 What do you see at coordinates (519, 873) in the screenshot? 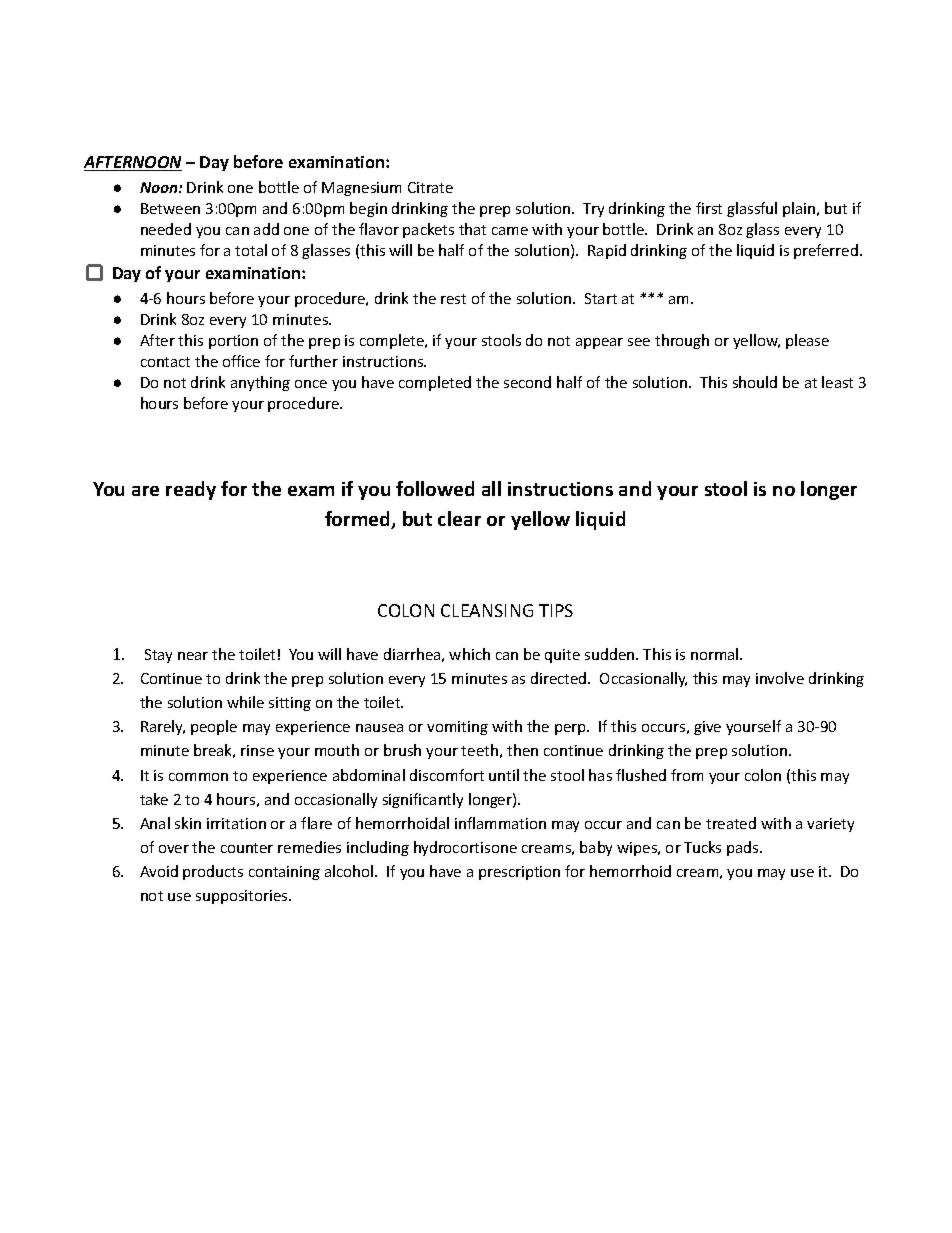
I see `prescription` at bounding box center [519, 873].
